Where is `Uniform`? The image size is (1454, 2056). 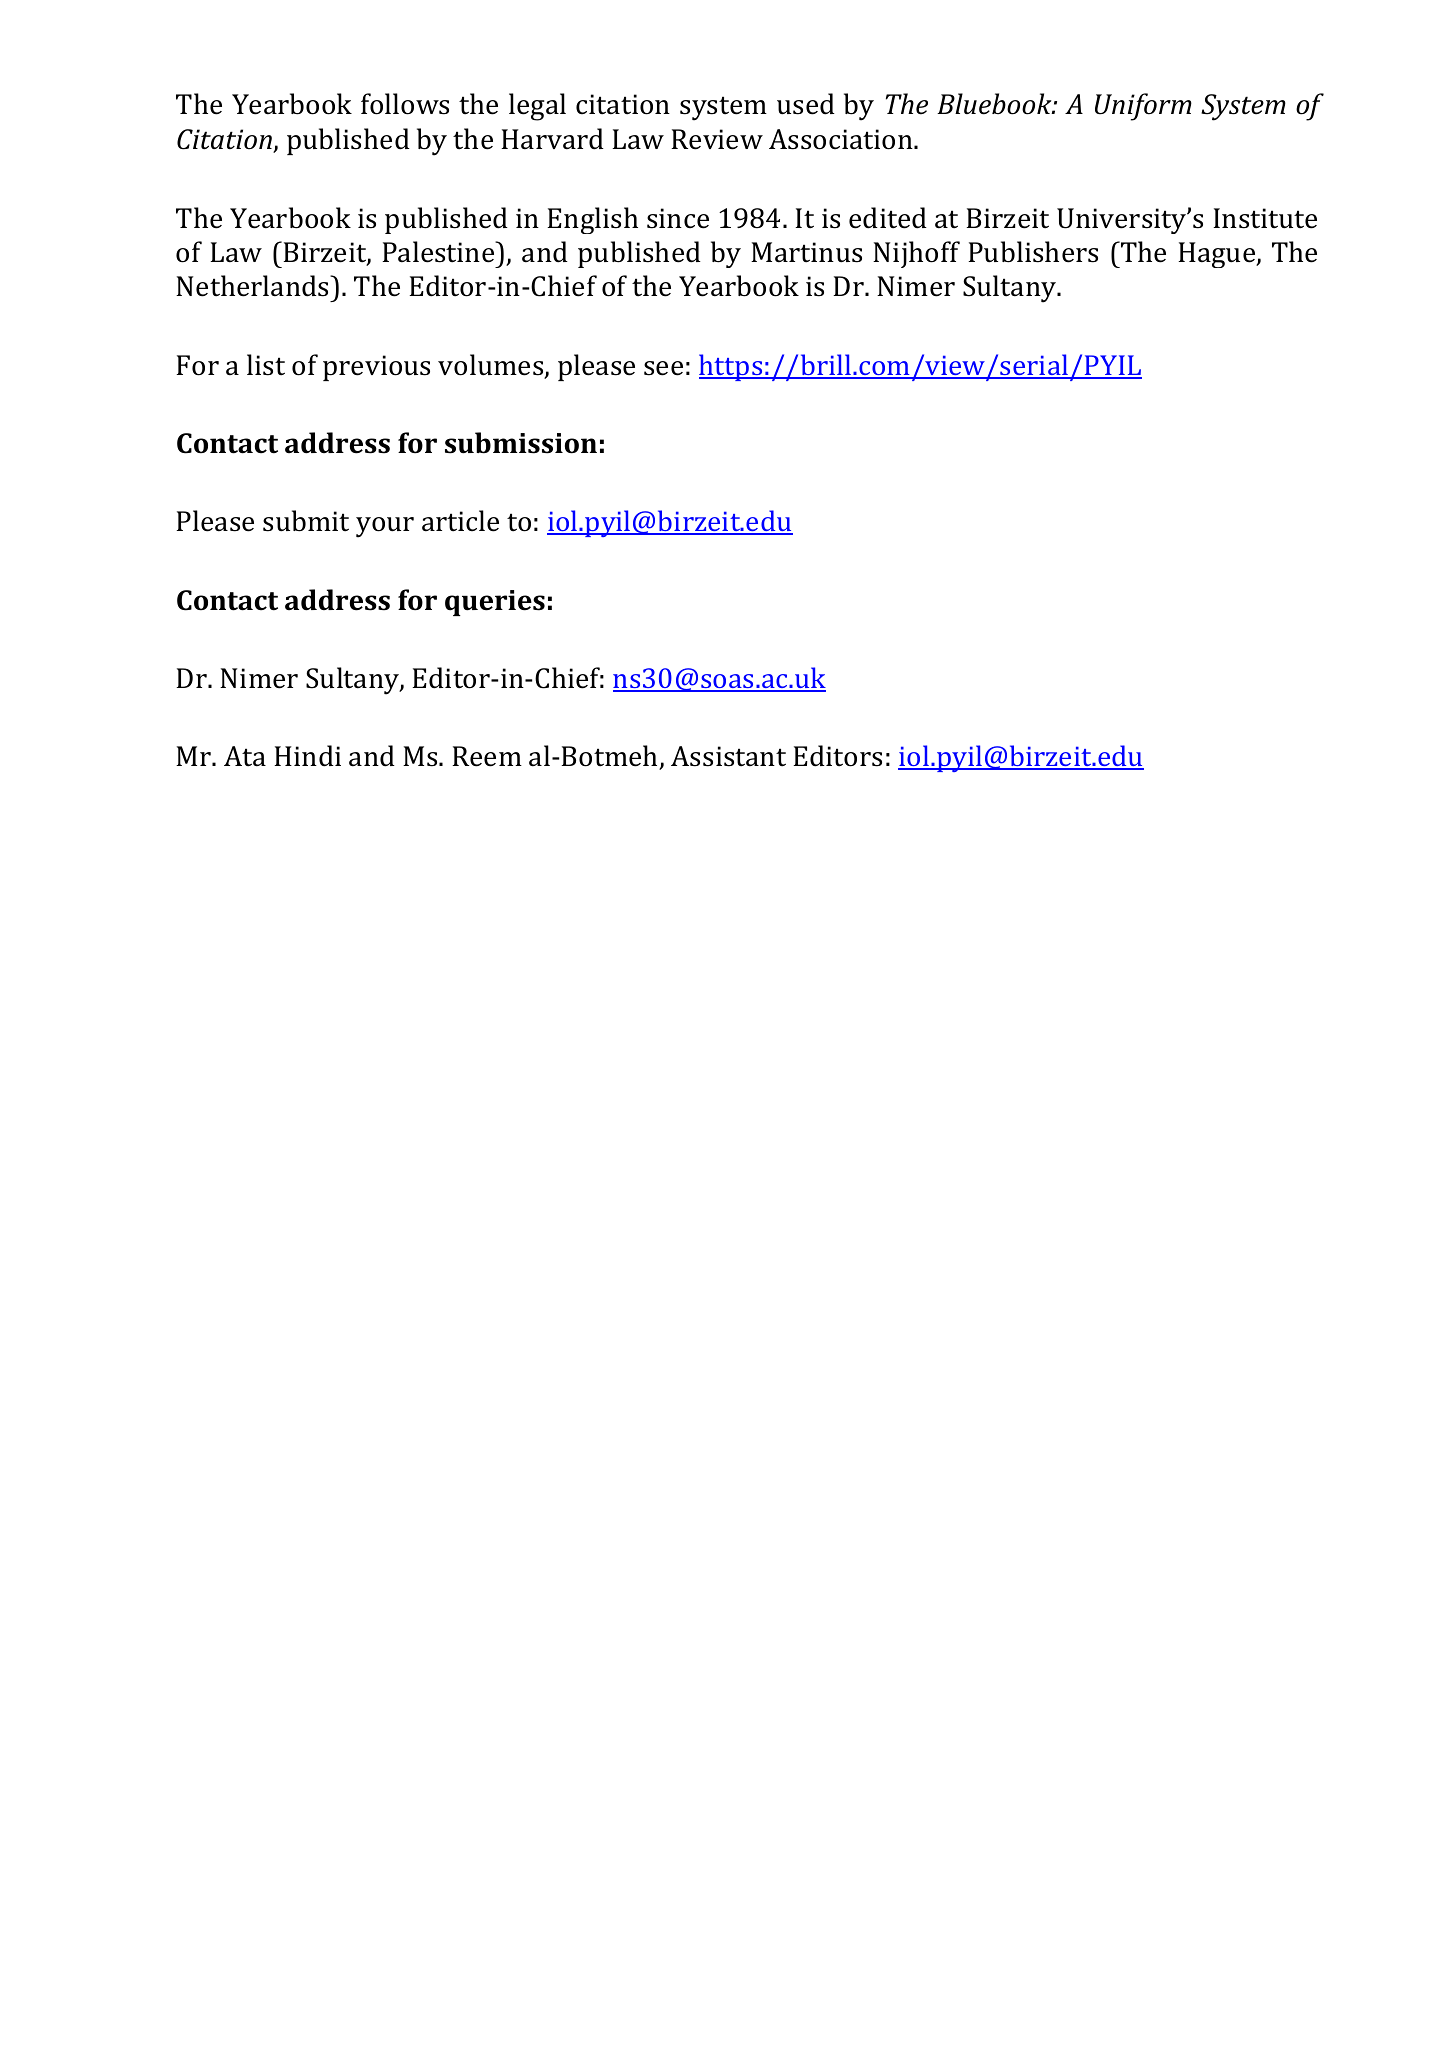
Uniform is located at coordinates (1143, 107).
